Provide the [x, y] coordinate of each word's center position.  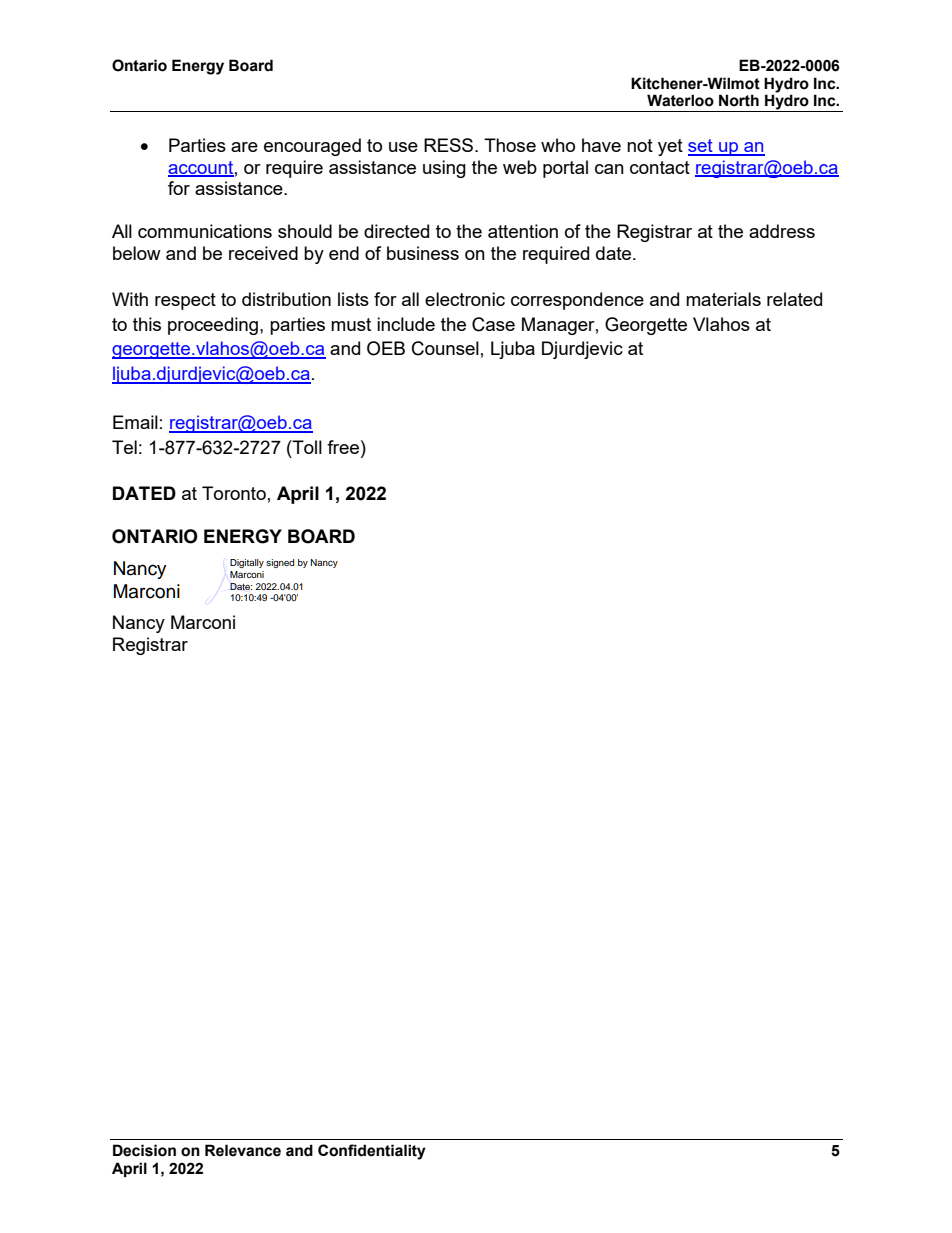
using [444, 169]
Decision [144, 1150]
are [244, 147]
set [701, 147]
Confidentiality [372, 1152]
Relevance [243, 1150]
